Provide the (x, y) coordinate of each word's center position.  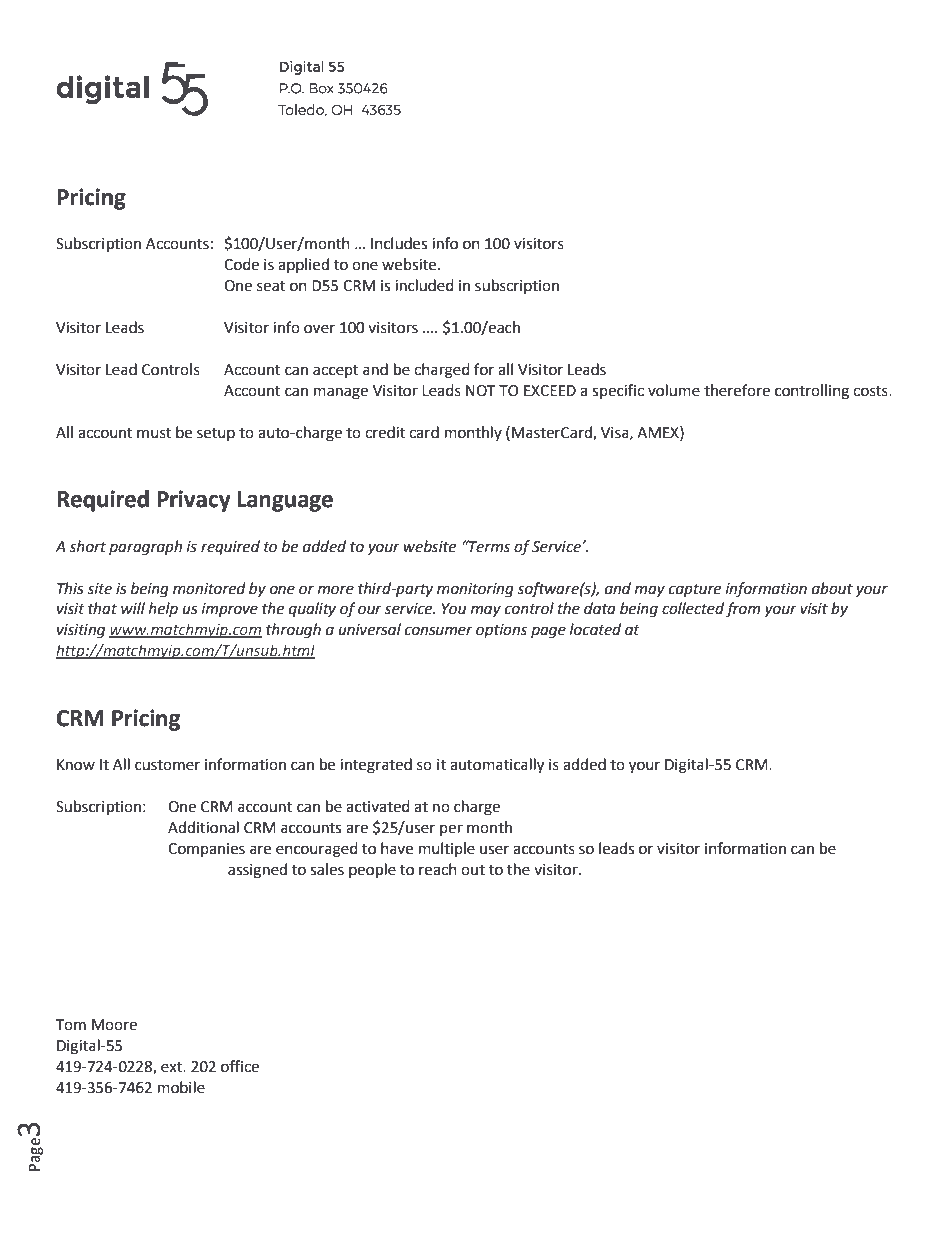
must (154, 433)
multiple (447, 849)
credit (385, 432)
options (501, 631)
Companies (206, 850)
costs (871, 391)
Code (241, 264)
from (743, 609)
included (424, 285)
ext (173, 1067)
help (163, 609)
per (451, 830)
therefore (737, 390)
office (240, 1066)
